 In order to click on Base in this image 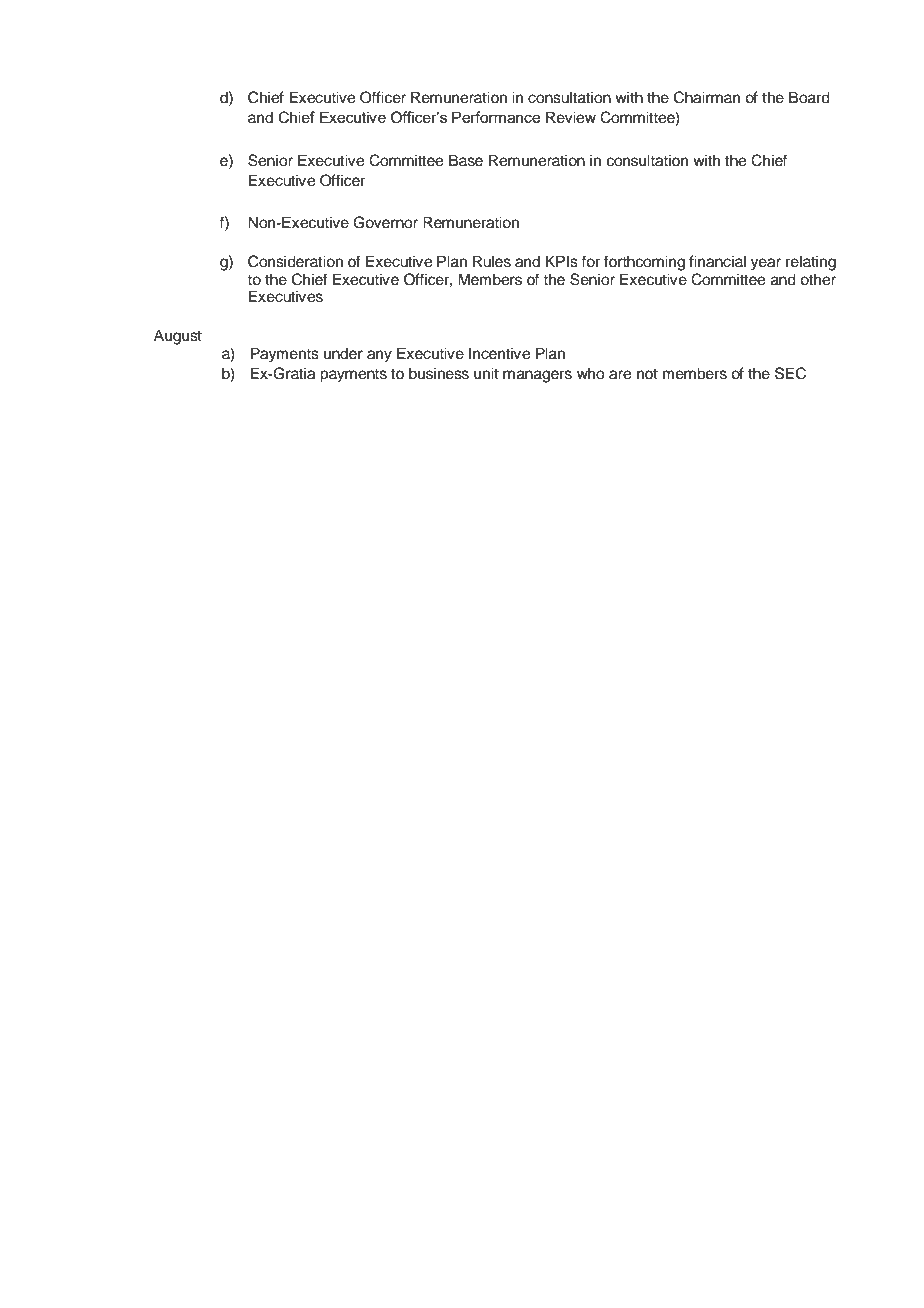, I will do `click(466, 160)`.
